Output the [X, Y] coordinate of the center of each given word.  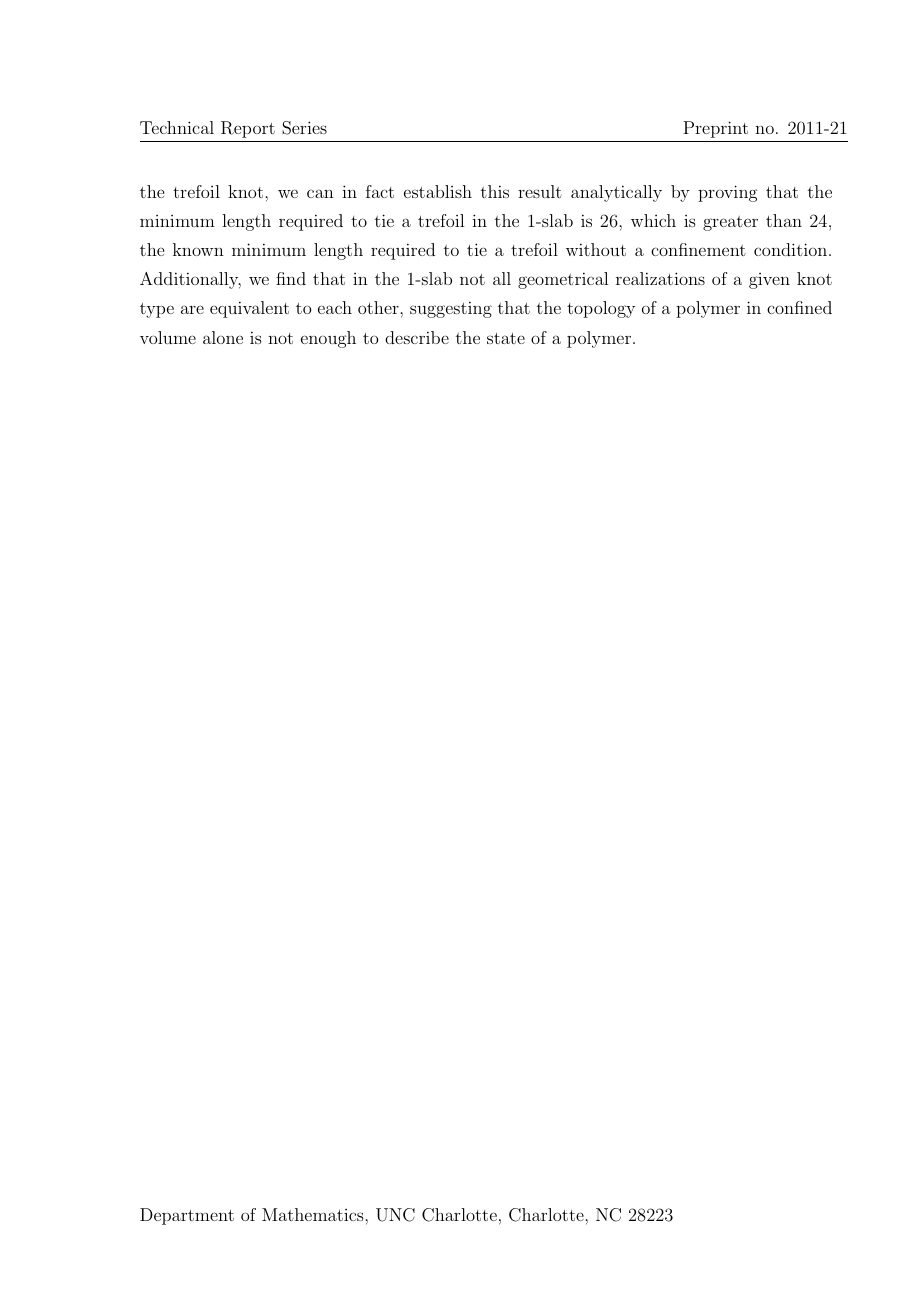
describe [417, 337]
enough [328, 339]
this [495, 191]
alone [223, 337]
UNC [395, 1215]
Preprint [715, 129]
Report [248, 129]
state [506, 338]
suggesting [451, 309]
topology [601, 309]
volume [168, 337]
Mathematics [314, 1214]
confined [799, 307]
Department [187, 1216]
